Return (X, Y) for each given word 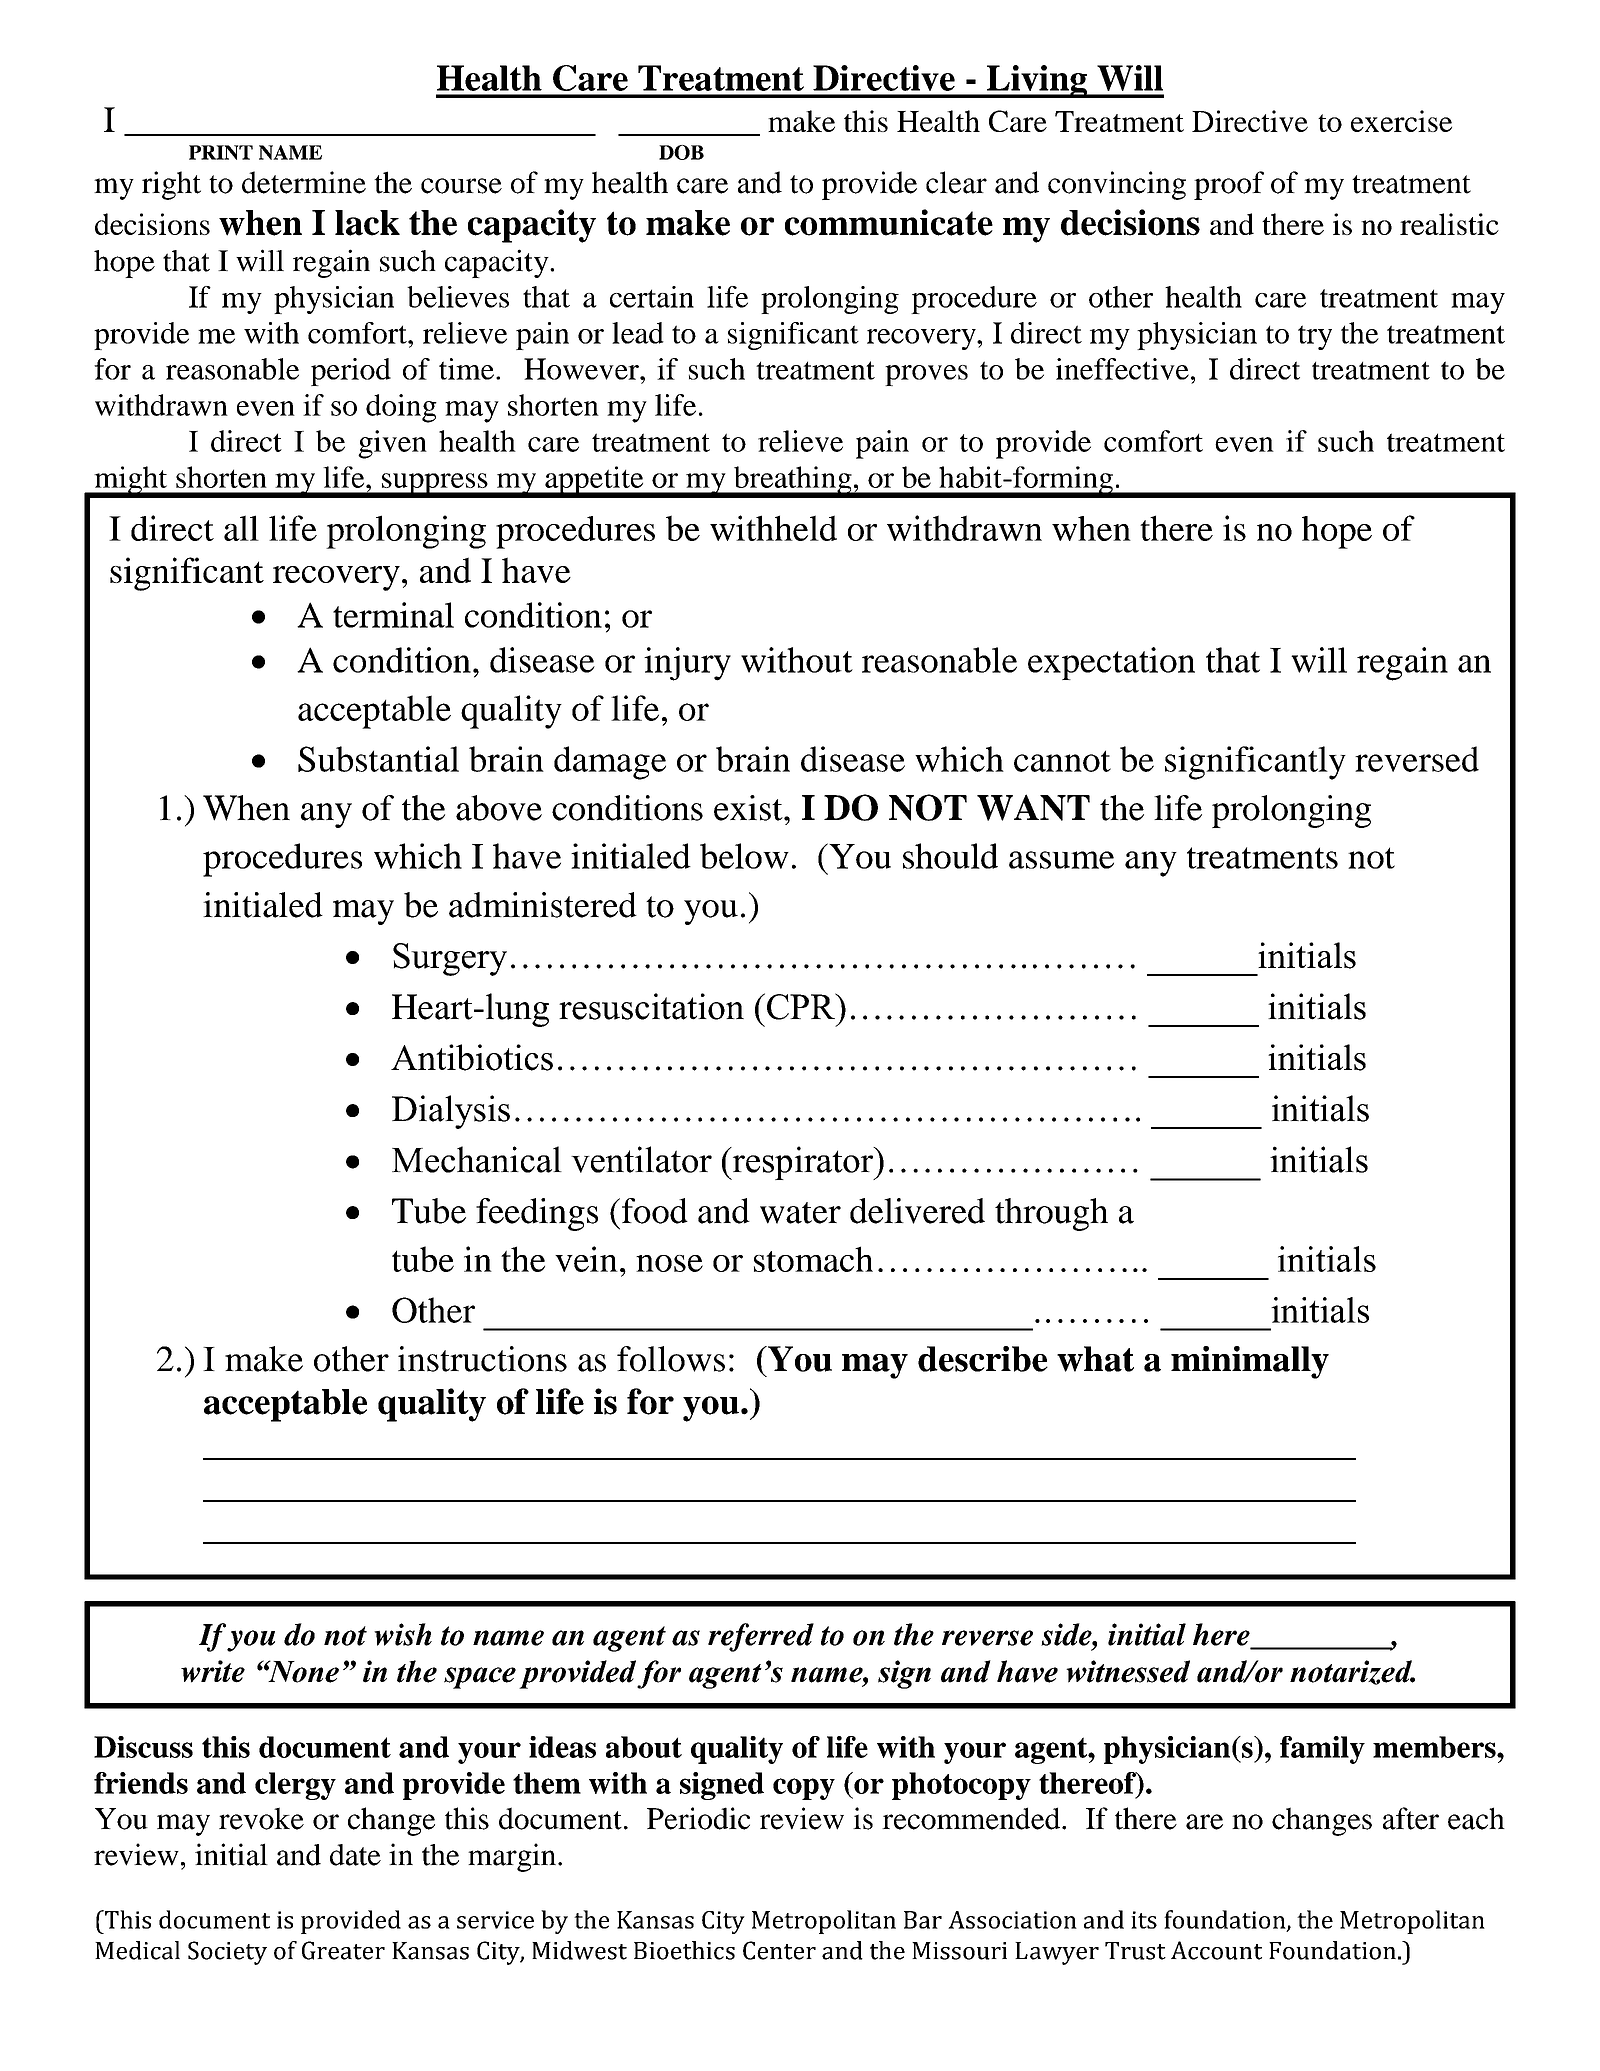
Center (779, 1950)
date (355, 1855)
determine (304, 182)
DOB (681, 152)
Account (1216, 1950)
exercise (1401, 121)
